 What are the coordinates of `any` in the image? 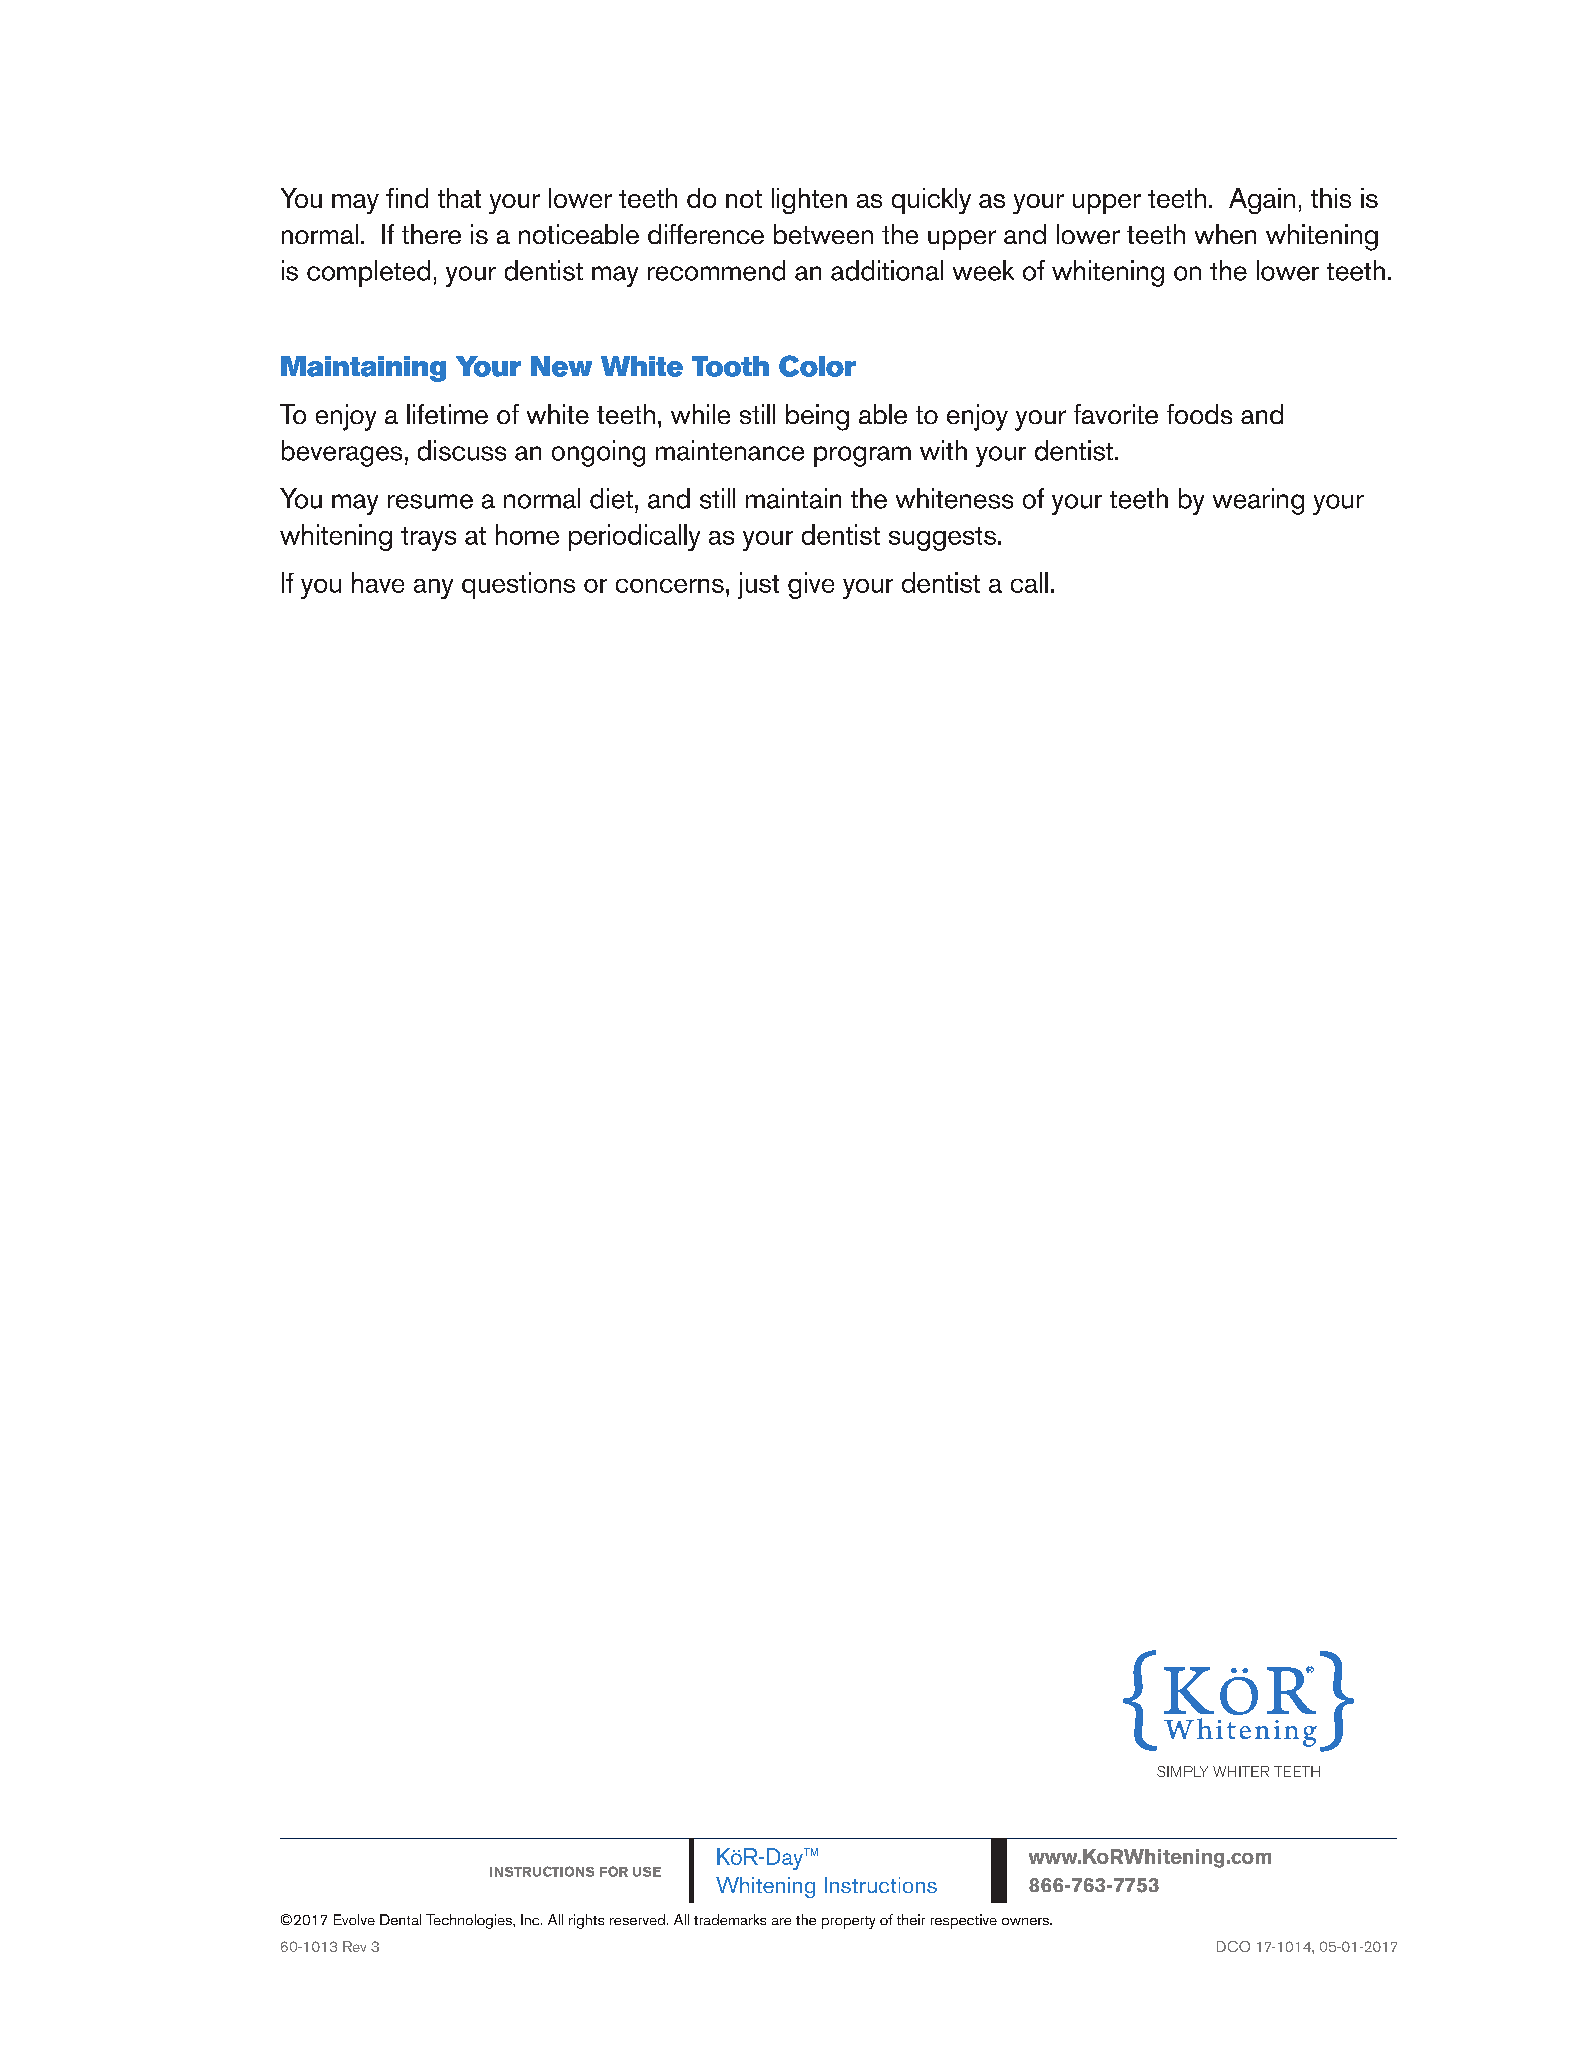 It's located at (433, 589).
